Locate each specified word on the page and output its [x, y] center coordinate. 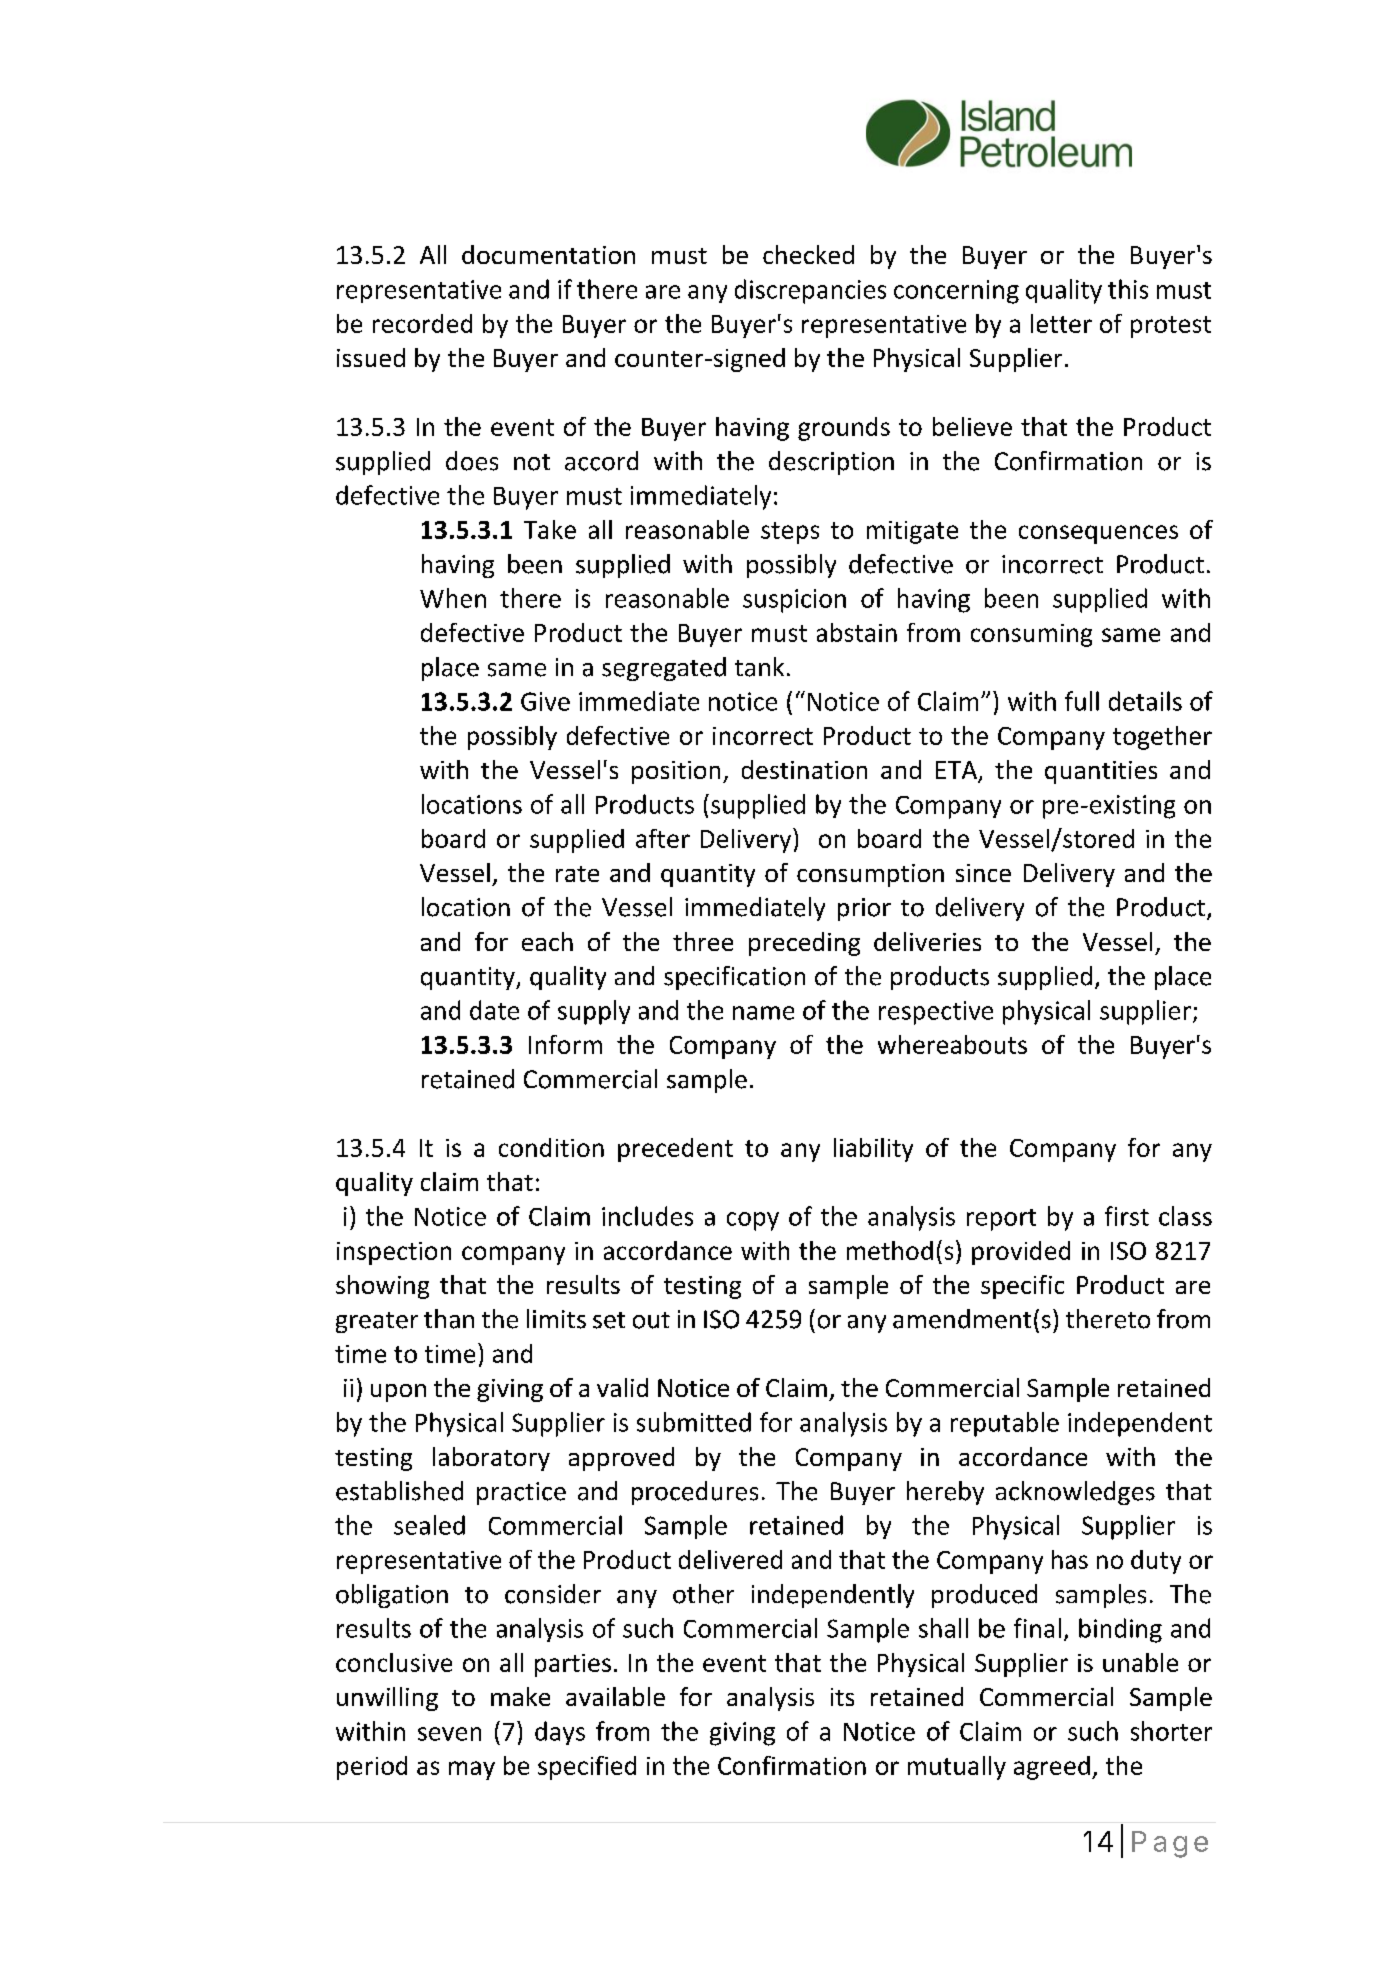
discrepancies [810, 291]
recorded [422, 323]
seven [449, 1734]
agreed [1052, 1768]
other [703, 1594]
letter [1061, 323]
